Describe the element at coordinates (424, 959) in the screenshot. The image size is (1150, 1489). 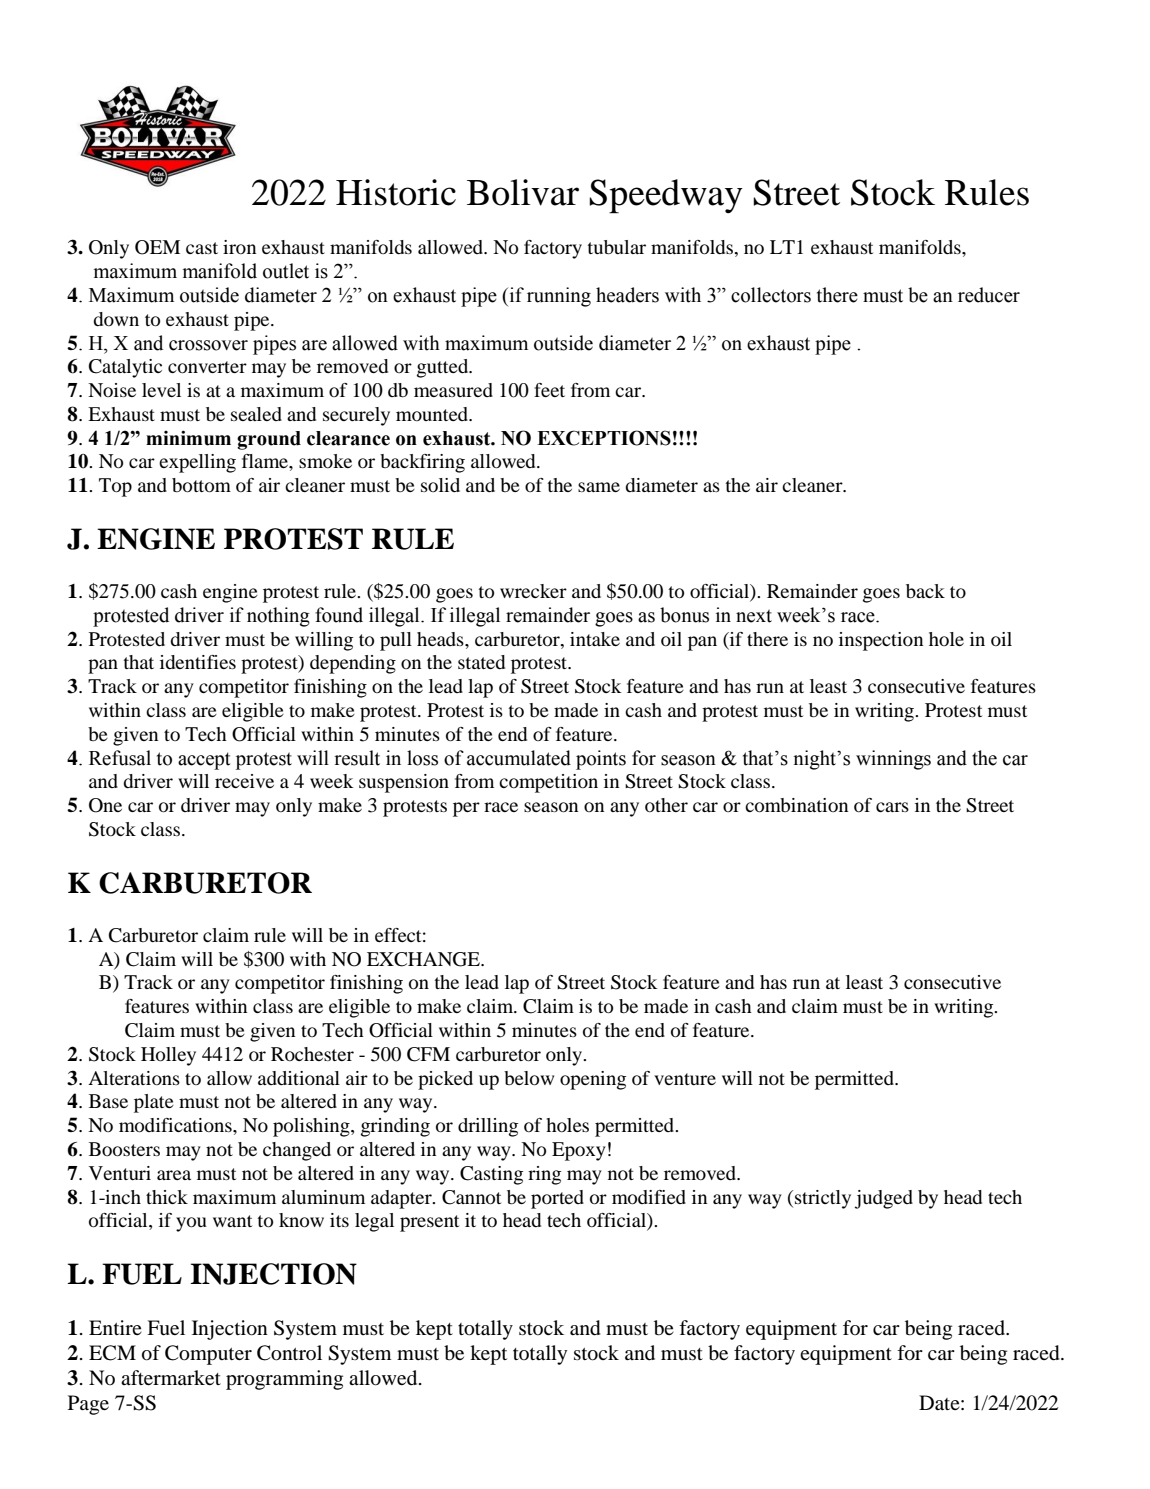
I see `EXCHANGE` at that location.
